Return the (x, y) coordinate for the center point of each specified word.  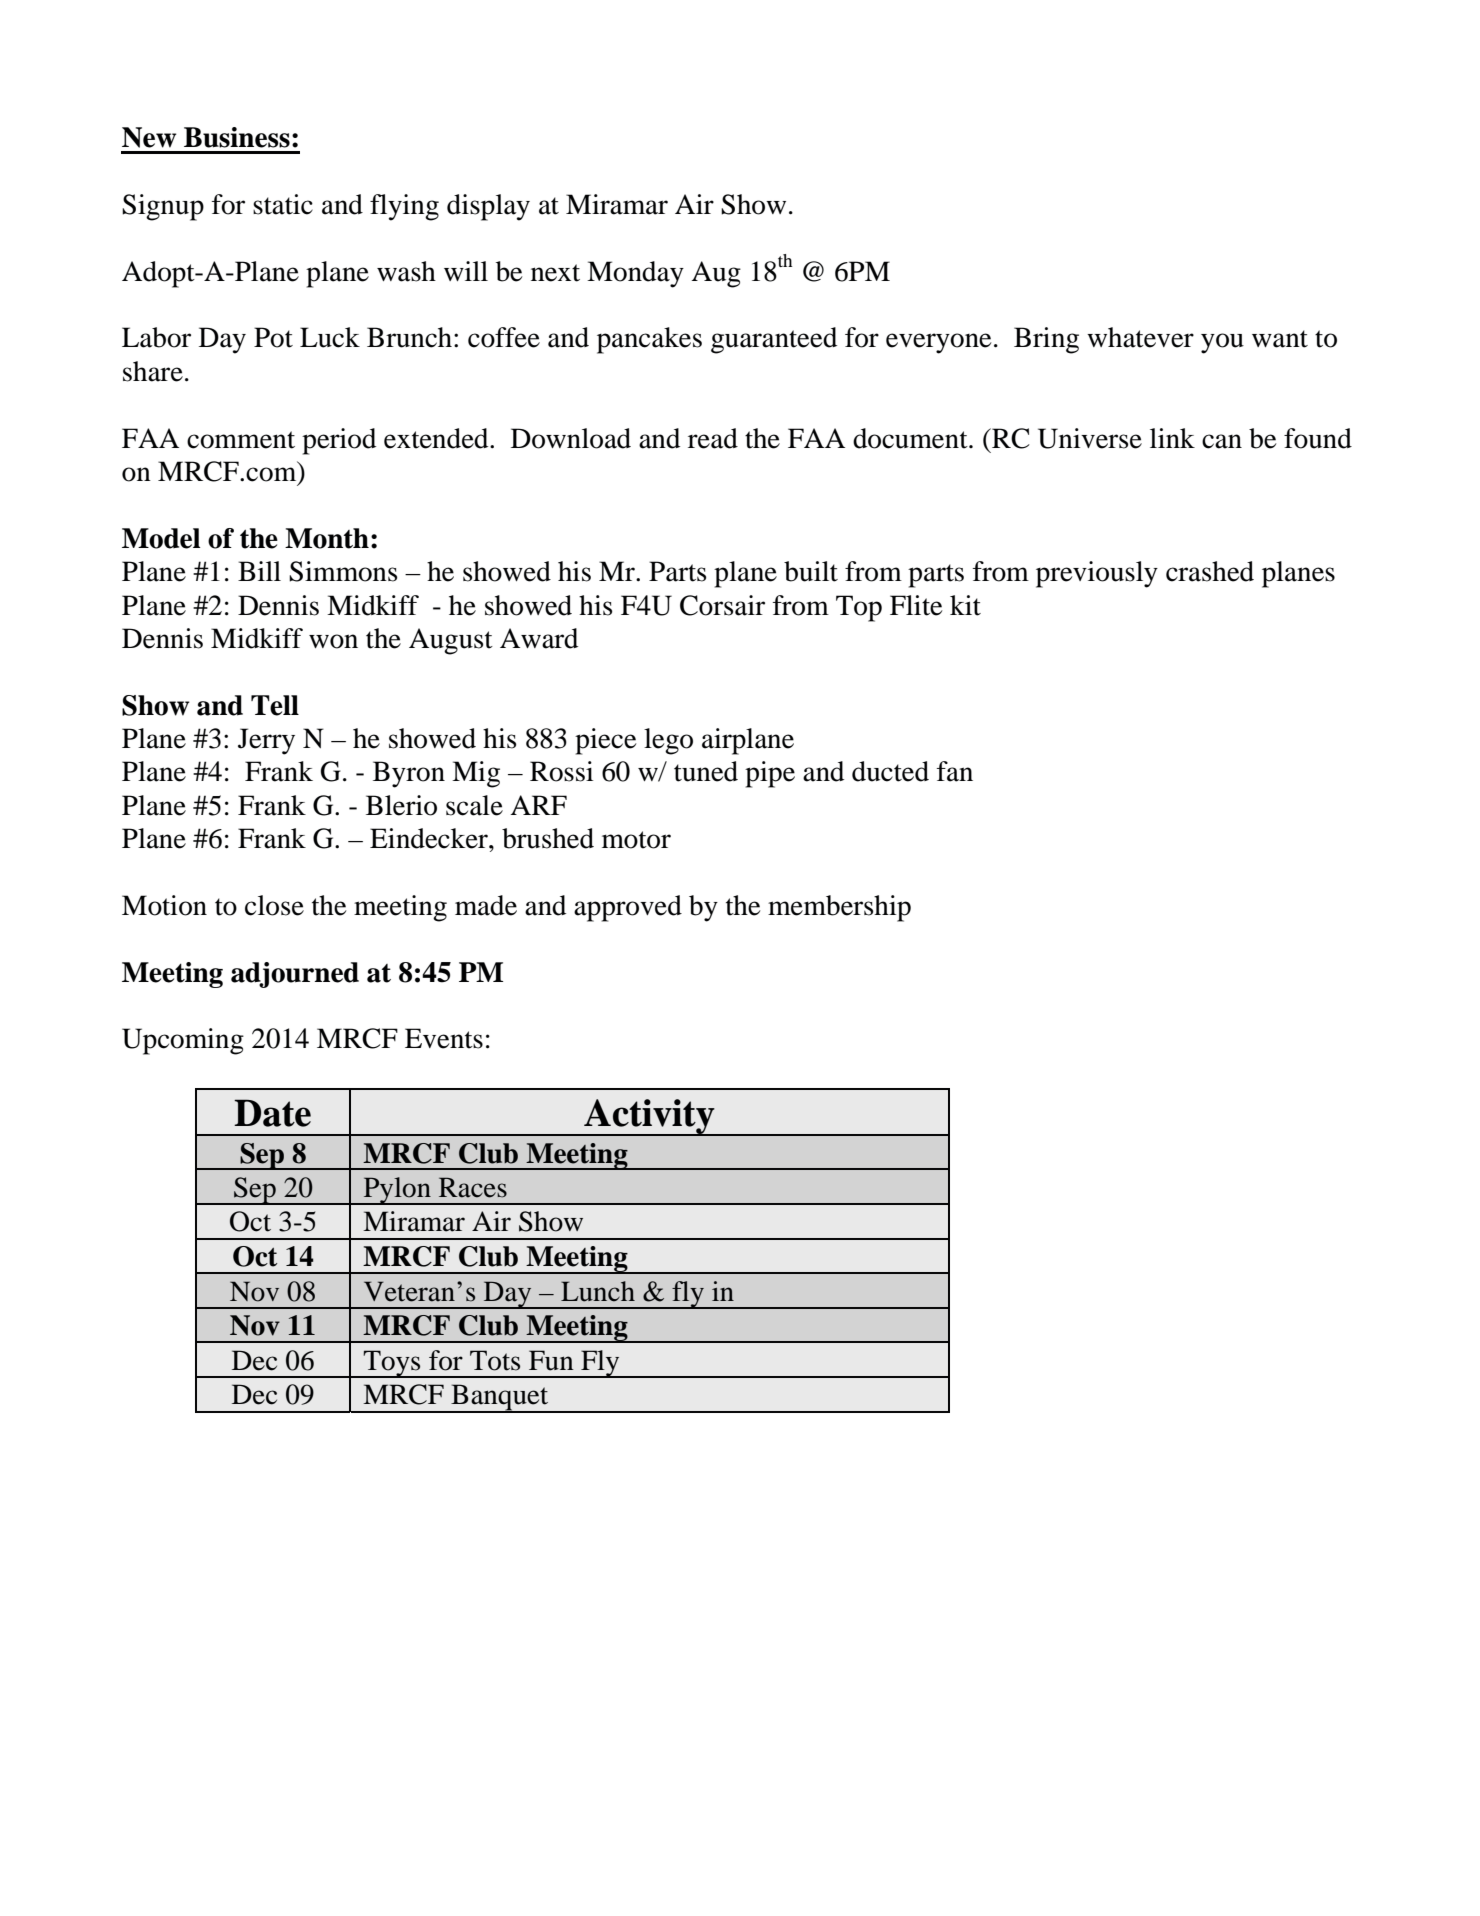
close (274, 905)
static (283, 204)
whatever (1140, 337)
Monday (635, 274)
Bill (259, 571)
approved (628, 908)
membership (839, 908)
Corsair (722, 605)
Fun (551, 1360)
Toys (392, 1364)
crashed (1210, 571)
